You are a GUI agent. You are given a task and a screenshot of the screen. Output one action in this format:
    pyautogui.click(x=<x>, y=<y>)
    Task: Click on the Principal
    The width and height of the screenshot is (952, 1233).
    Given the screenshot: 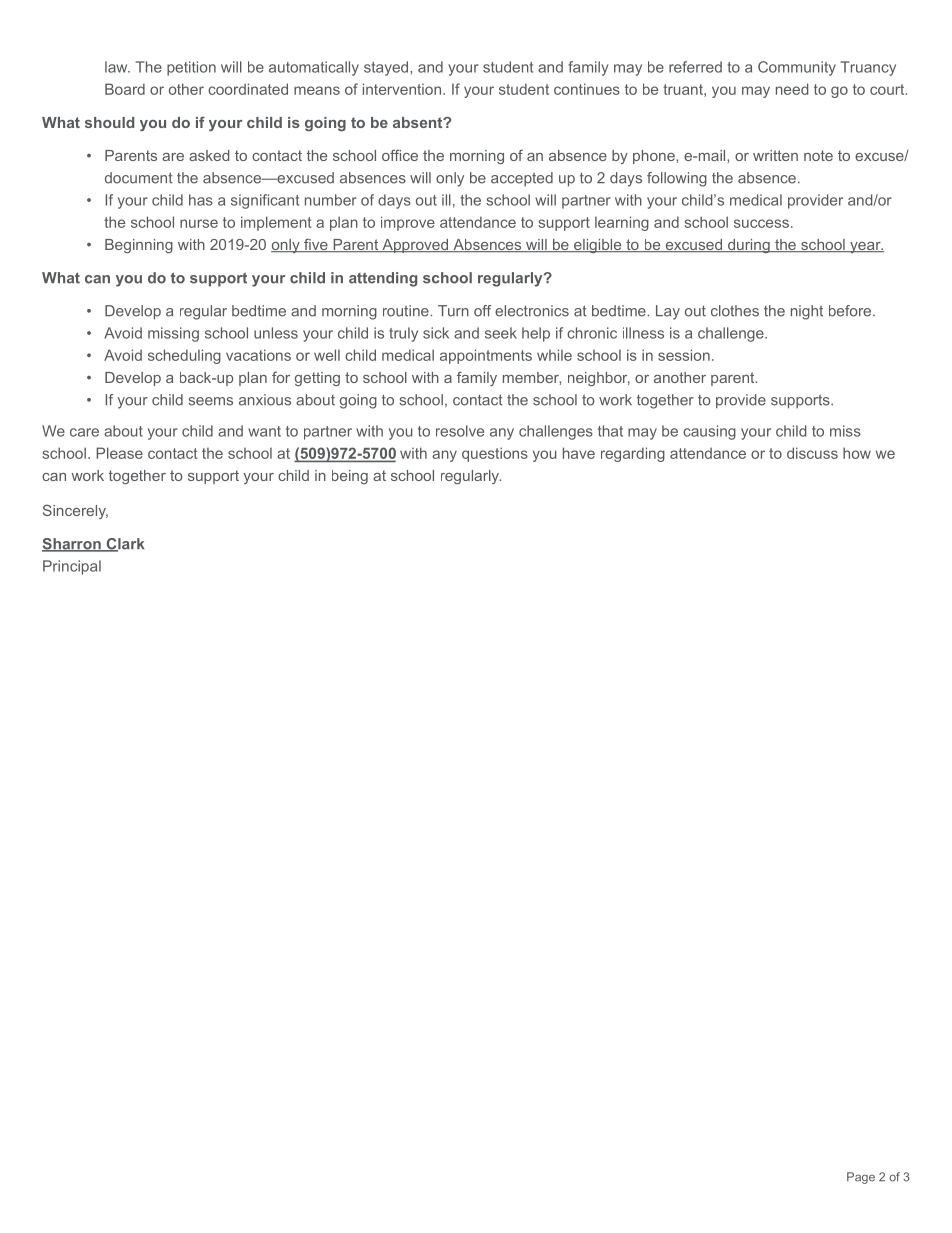 What is the action you would take?
    pyautogui.click(x=72, y=567)
